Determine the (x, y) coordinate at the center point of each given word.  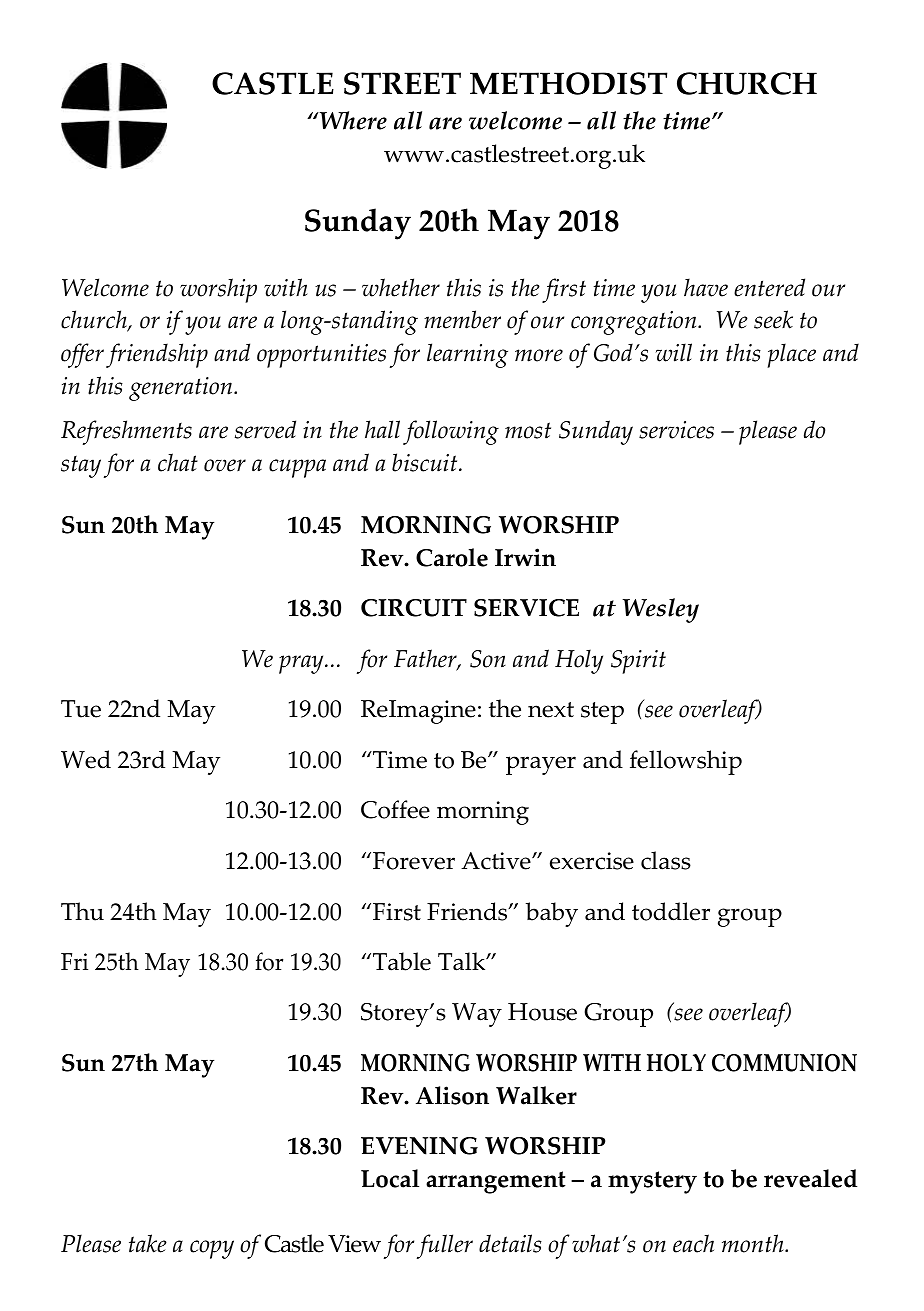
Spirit (638, 662)
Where (352, 120)
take (148, 1243)
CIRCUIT (414, 608)
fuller (445, 1246)
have (706, 287)
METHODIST (568, 83)
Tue (81, 709)
